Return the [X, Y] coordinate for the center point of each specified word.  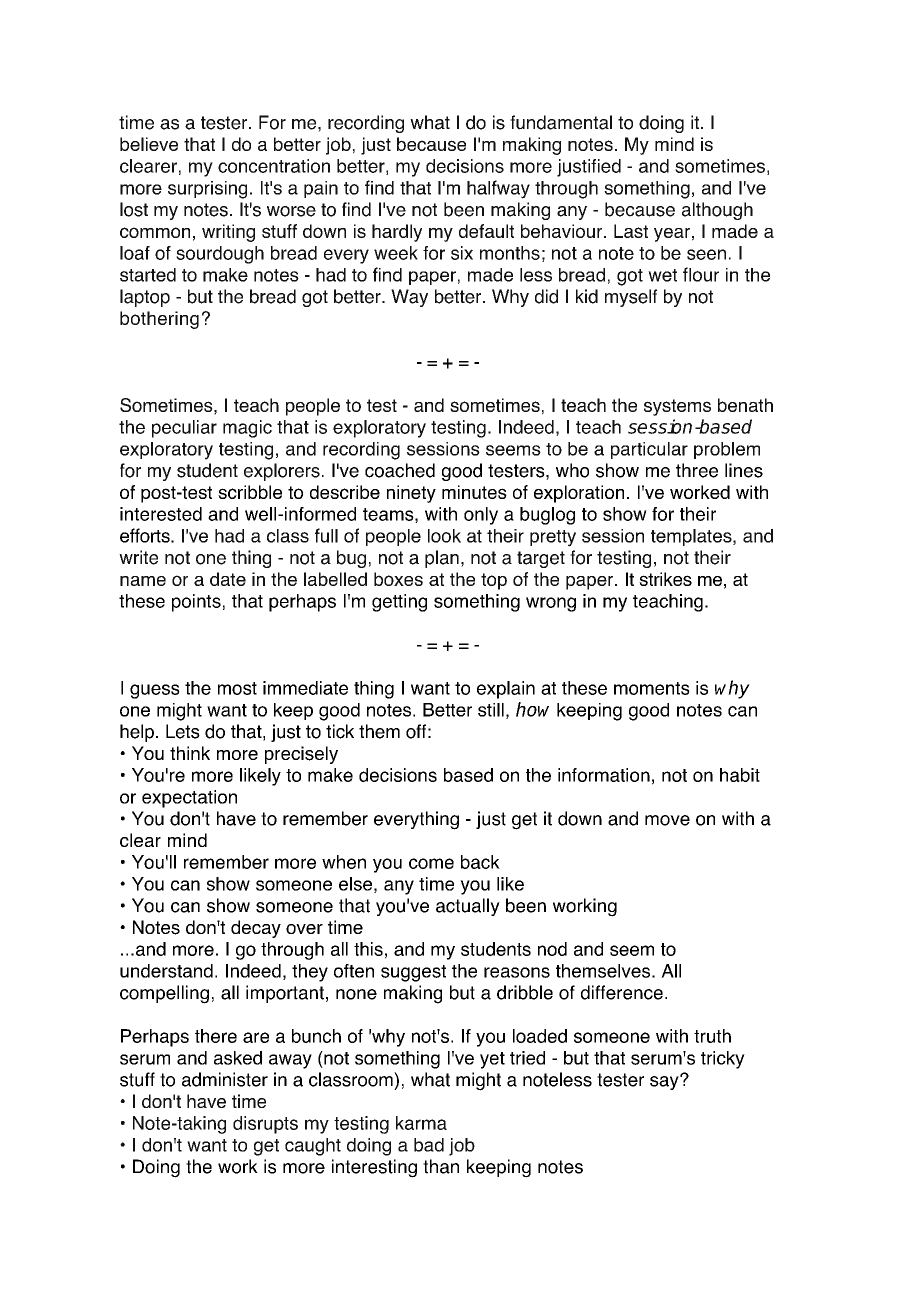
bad [429, 1145]
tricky [723, 1060]
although [717, 211]
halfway [498, 189]
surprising [207, 190]
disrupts [265, 1125]
